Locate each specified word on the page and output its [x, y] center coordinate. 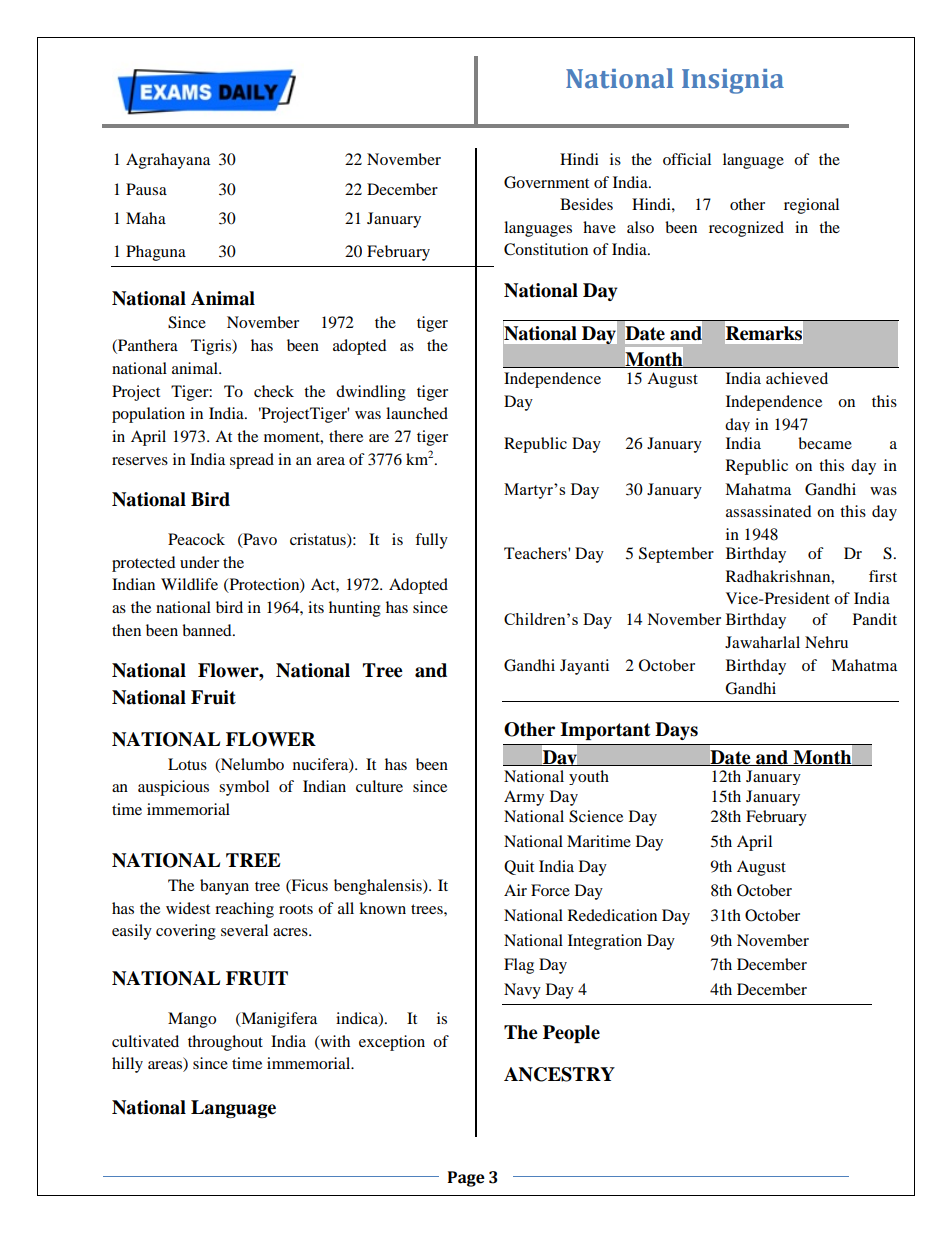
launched [417, 413]
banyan [224, 887]
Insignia [733, 81]
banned [208, 630]
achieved [797, 378]
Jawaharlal [762, 642]
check [274, 391]
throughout [225, 1043]
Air [515, 890]
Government [546, 182]
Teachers [536, 553]
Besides [586, 204]
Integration [605, 942]
